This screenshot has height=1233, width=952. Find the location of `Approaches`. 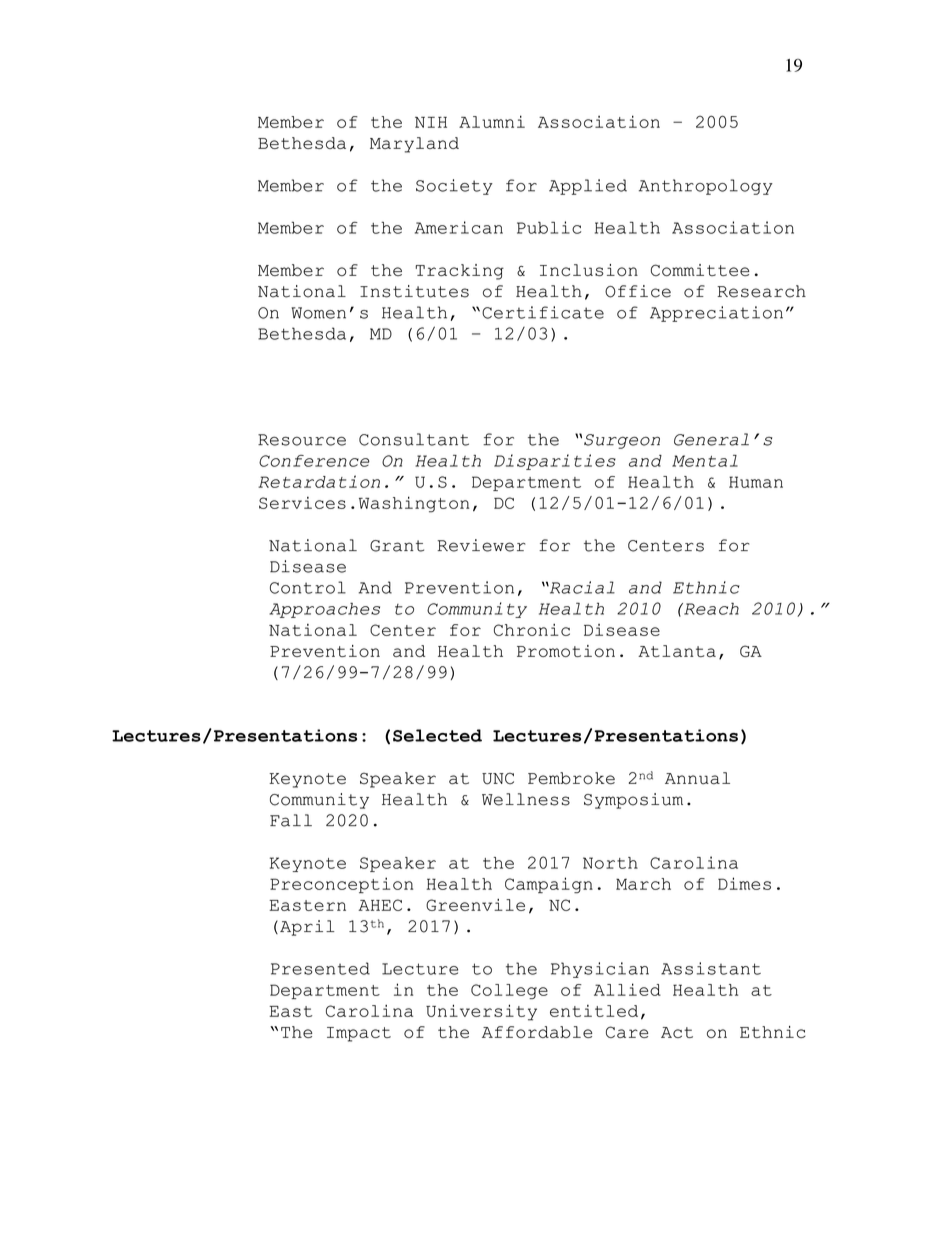

Approaches is located at coordinates (324, 610).
